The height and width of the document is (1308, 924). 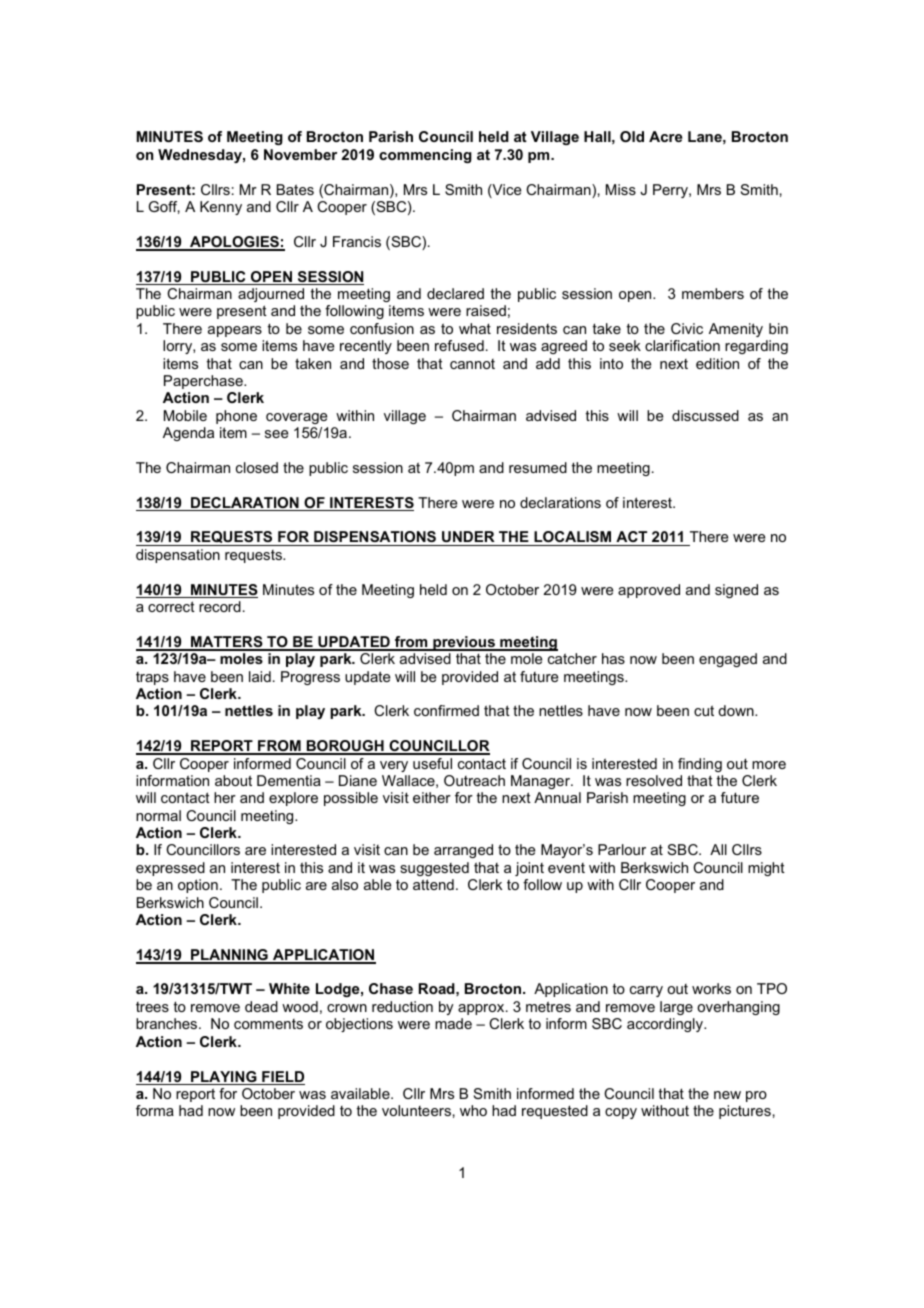 I want to click on Acre, so click(x=666, y=136).
